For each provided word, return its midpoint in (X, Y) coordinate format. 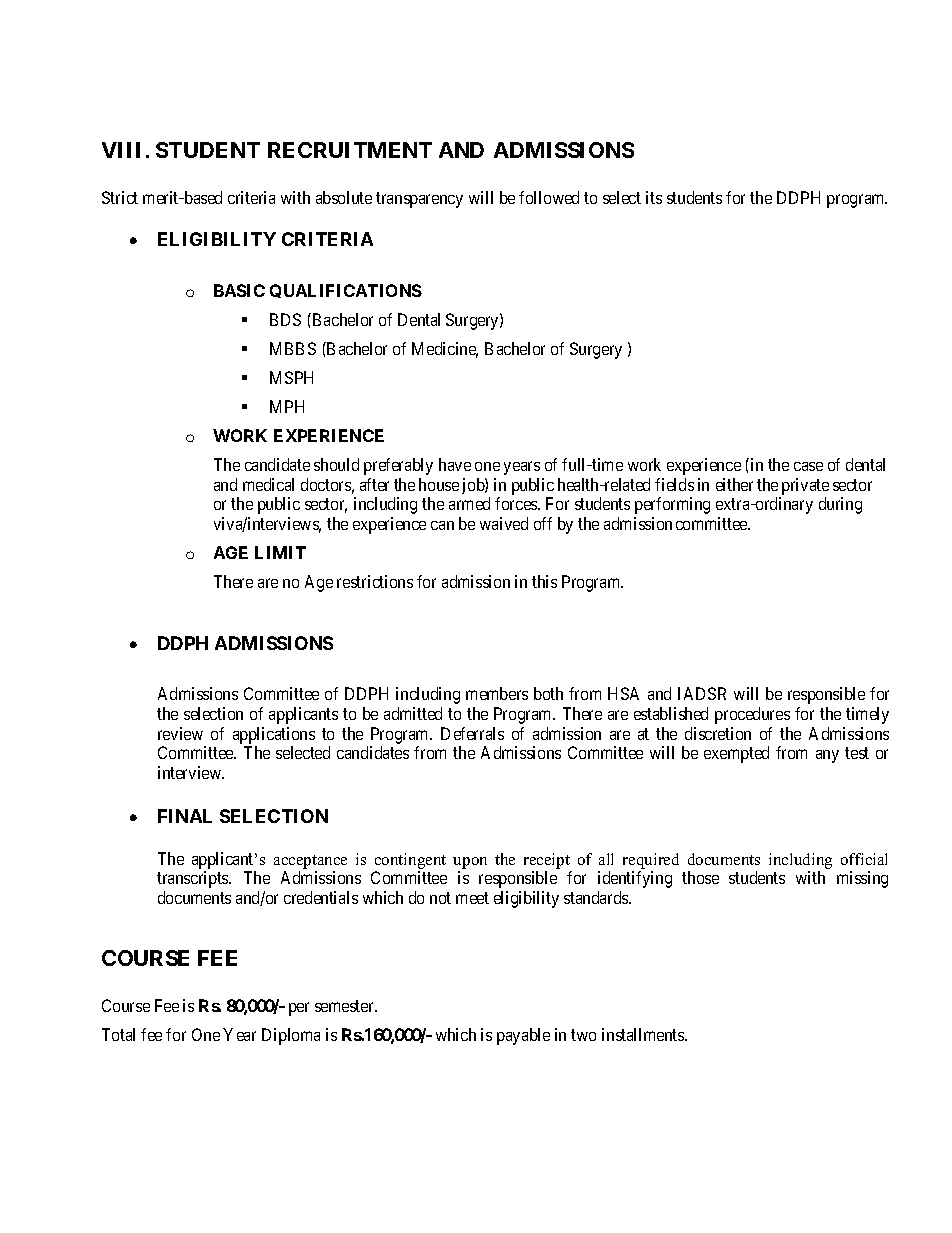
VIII (121, 150)
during (840, 505)
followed (549, 197)
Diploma (291, 1036)
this (544, 581)
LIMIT (280, 552)
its (654, 197)
